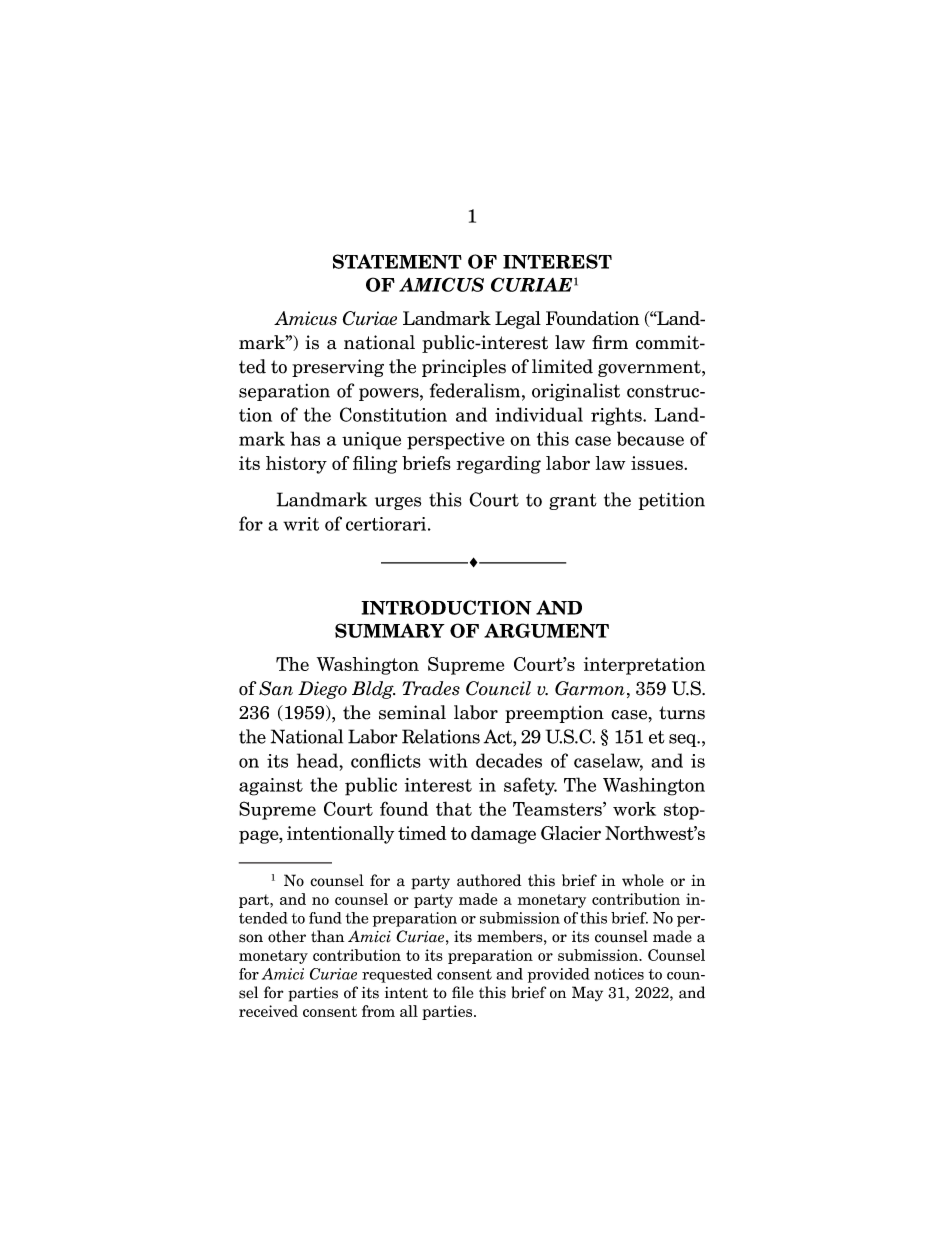  I want to click on that, so click(454, 808).
